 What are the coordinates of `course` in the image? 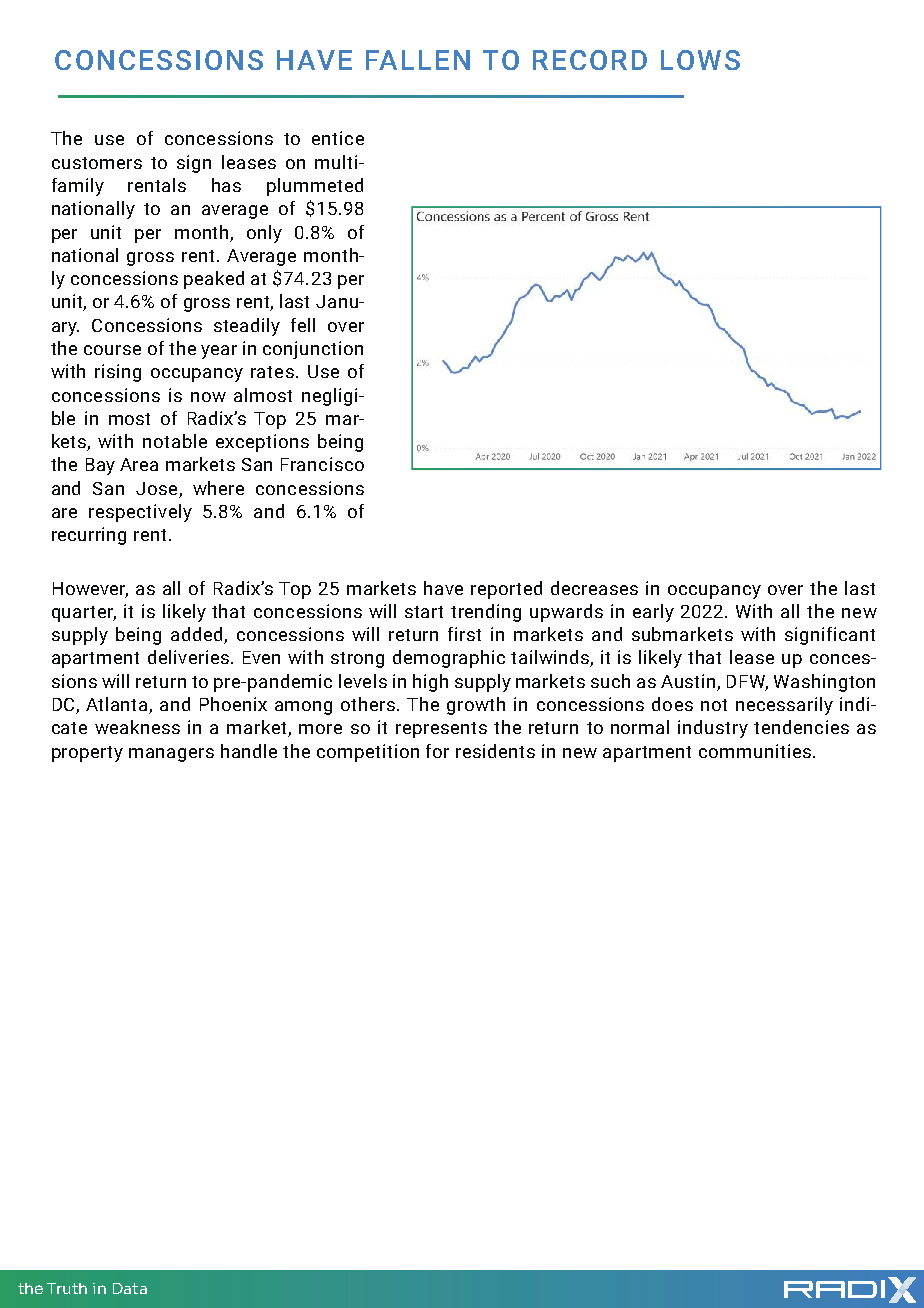 It's located at (112, 350).
